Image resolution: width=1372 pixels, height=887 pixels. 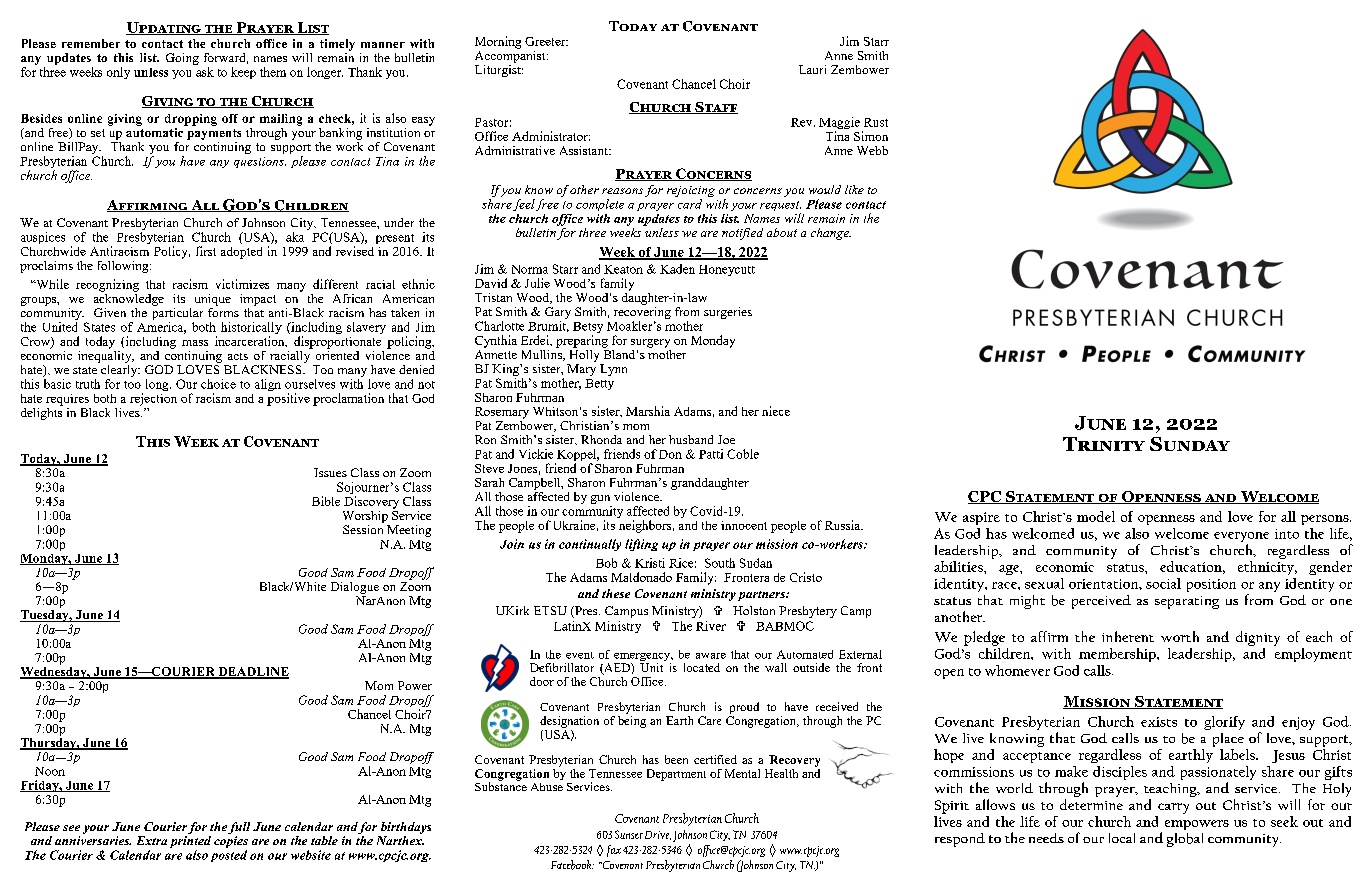 I want to click on Lynn, so click(x=613, y=370).
